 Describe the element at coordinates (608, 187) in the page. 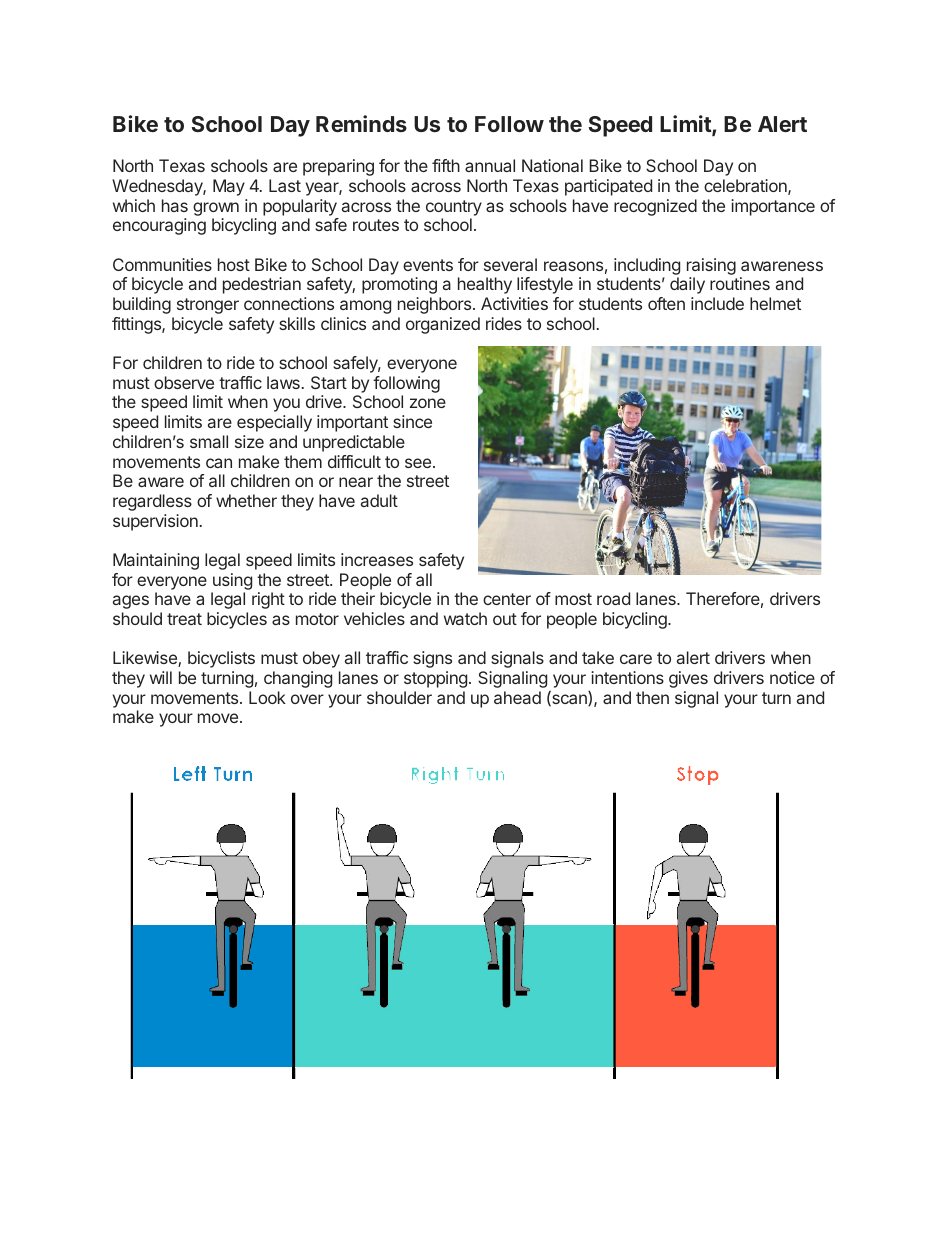

I see `participated` at that location.
